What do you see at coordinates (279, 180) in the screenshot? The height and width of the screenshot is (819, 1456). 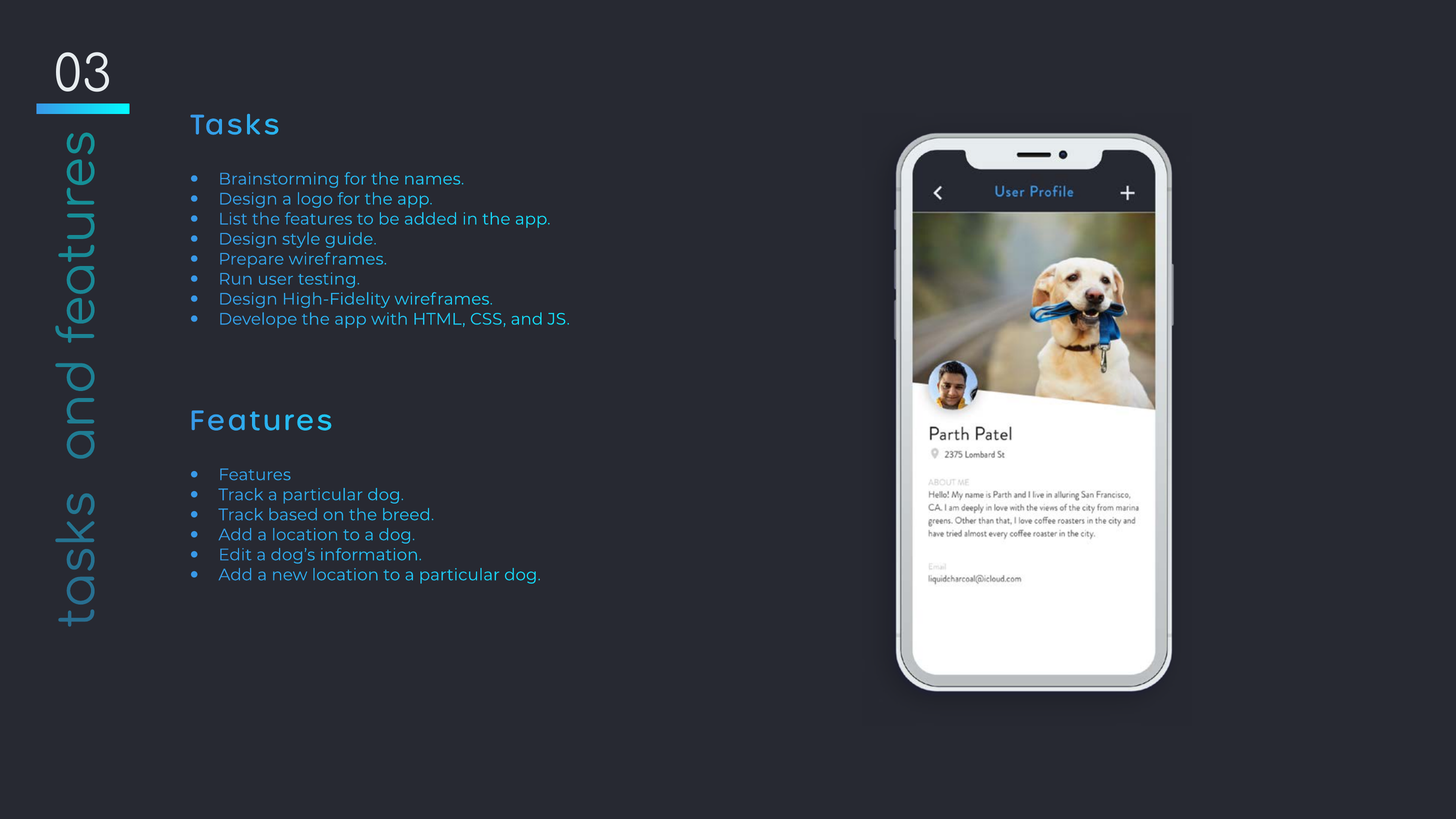 I see `Brainstorming` at bounding box center [279, 180].
